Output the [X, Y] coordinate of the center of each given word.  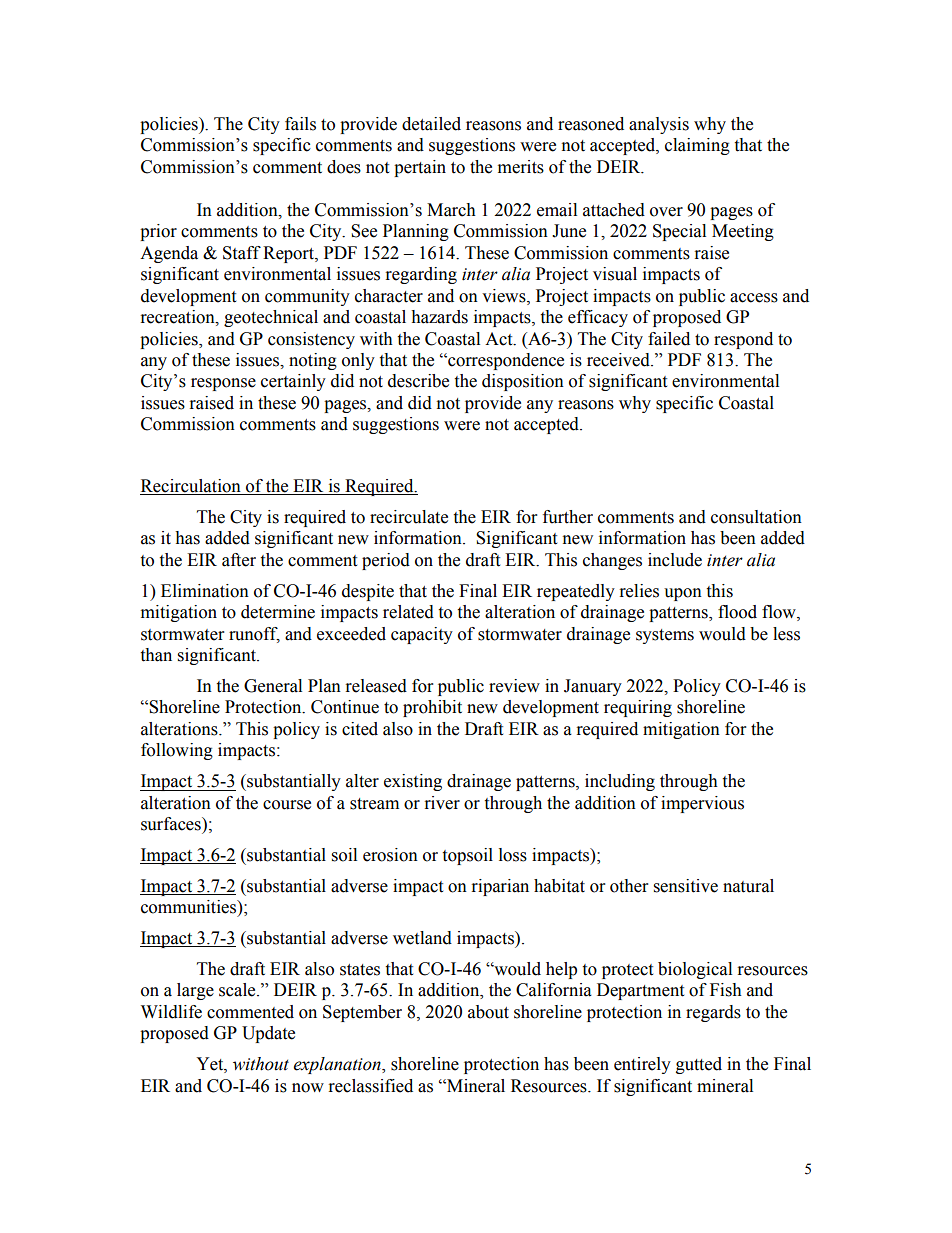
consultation [756, 517]
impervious [702, 804]
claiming [697, 146]
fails [300, 124]
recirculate [409, 517]
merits [521, 167]
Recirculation [191, 487]
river [442, 803]
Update [268, 1034]
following [177, 751]
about [488, 1012]
